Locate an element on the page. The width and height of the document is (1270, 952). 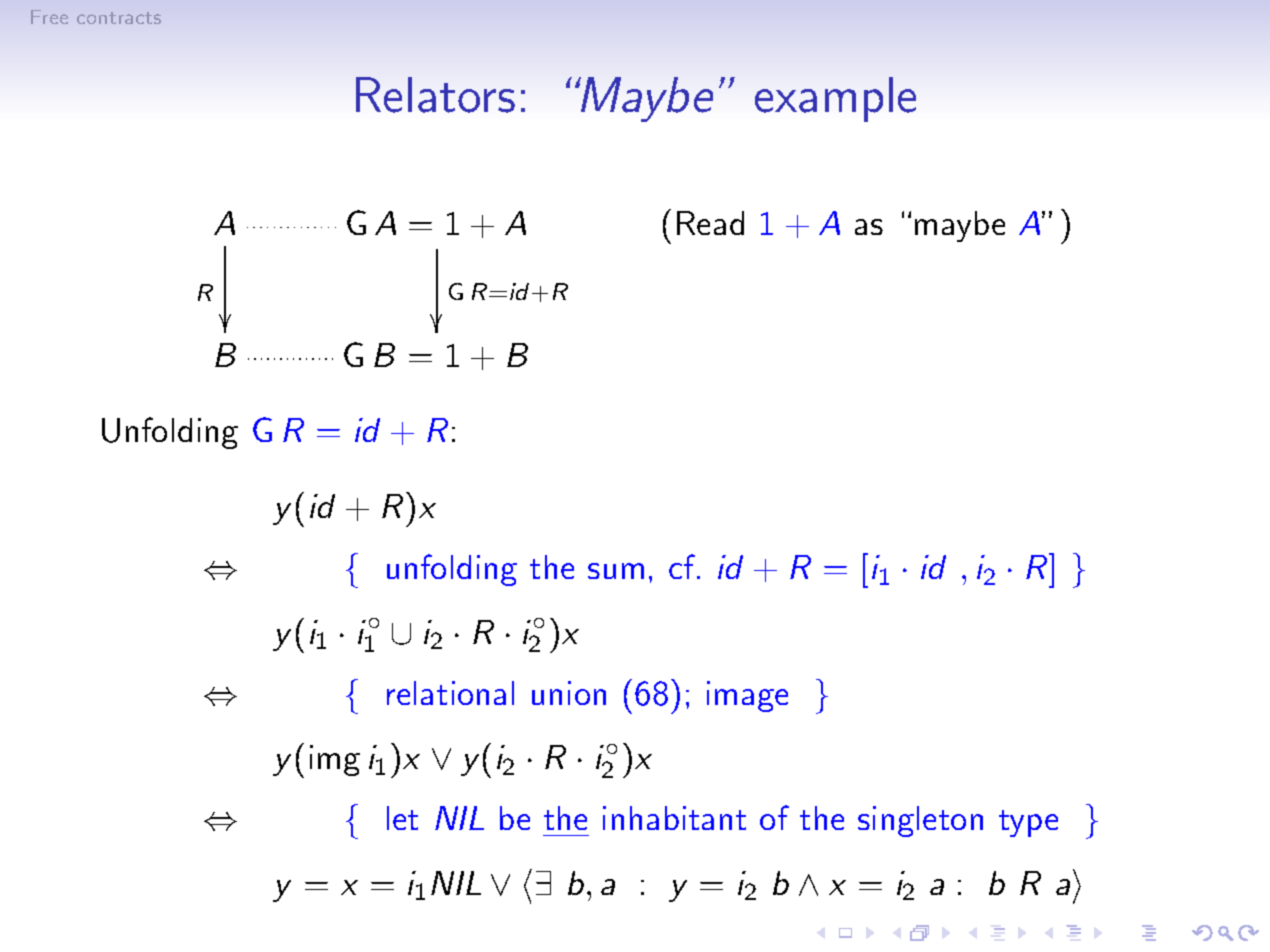
union is located at coordinates (569, 693).
